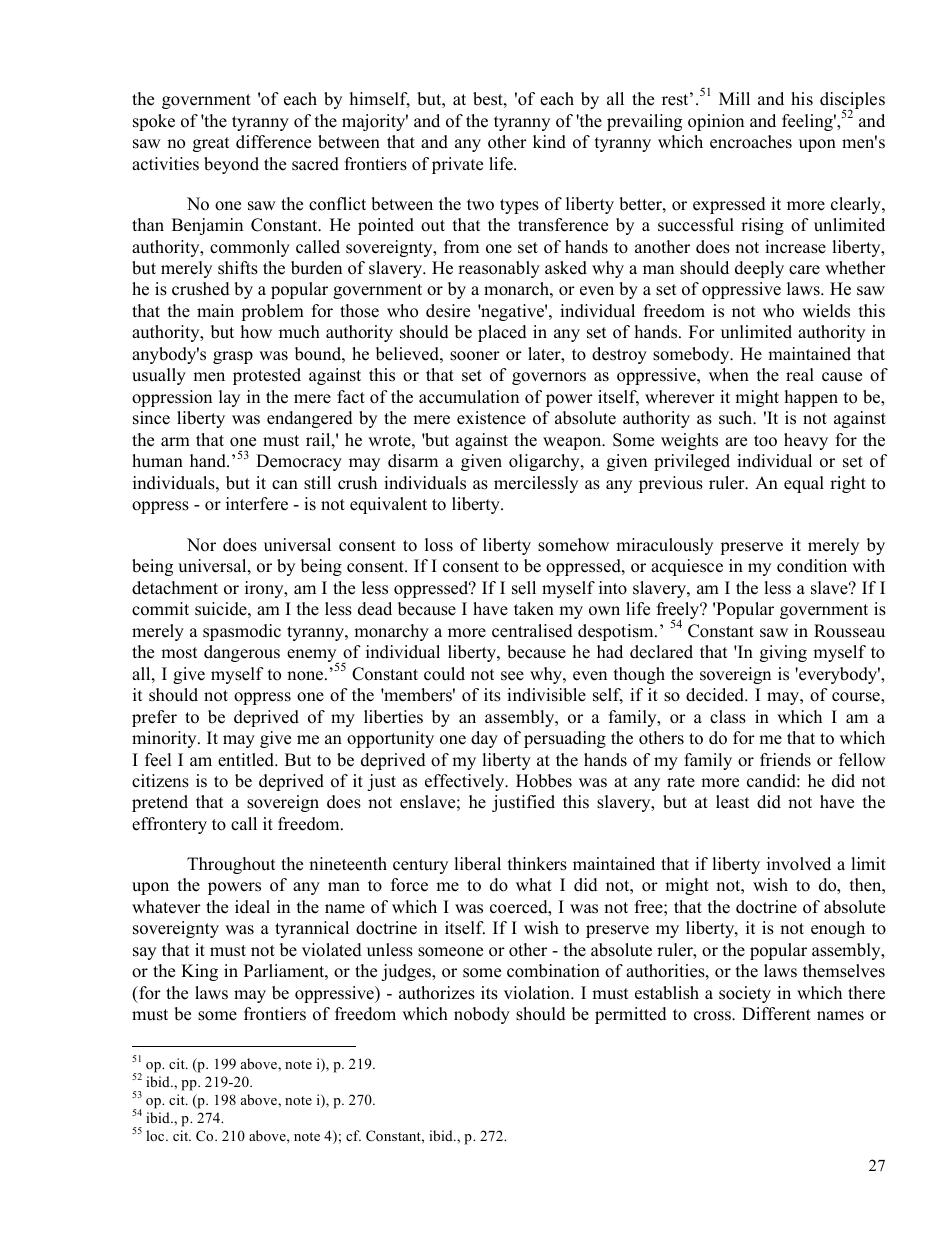 The image size is (952, 1233). I want to click on loc, so click(156, 1135).
